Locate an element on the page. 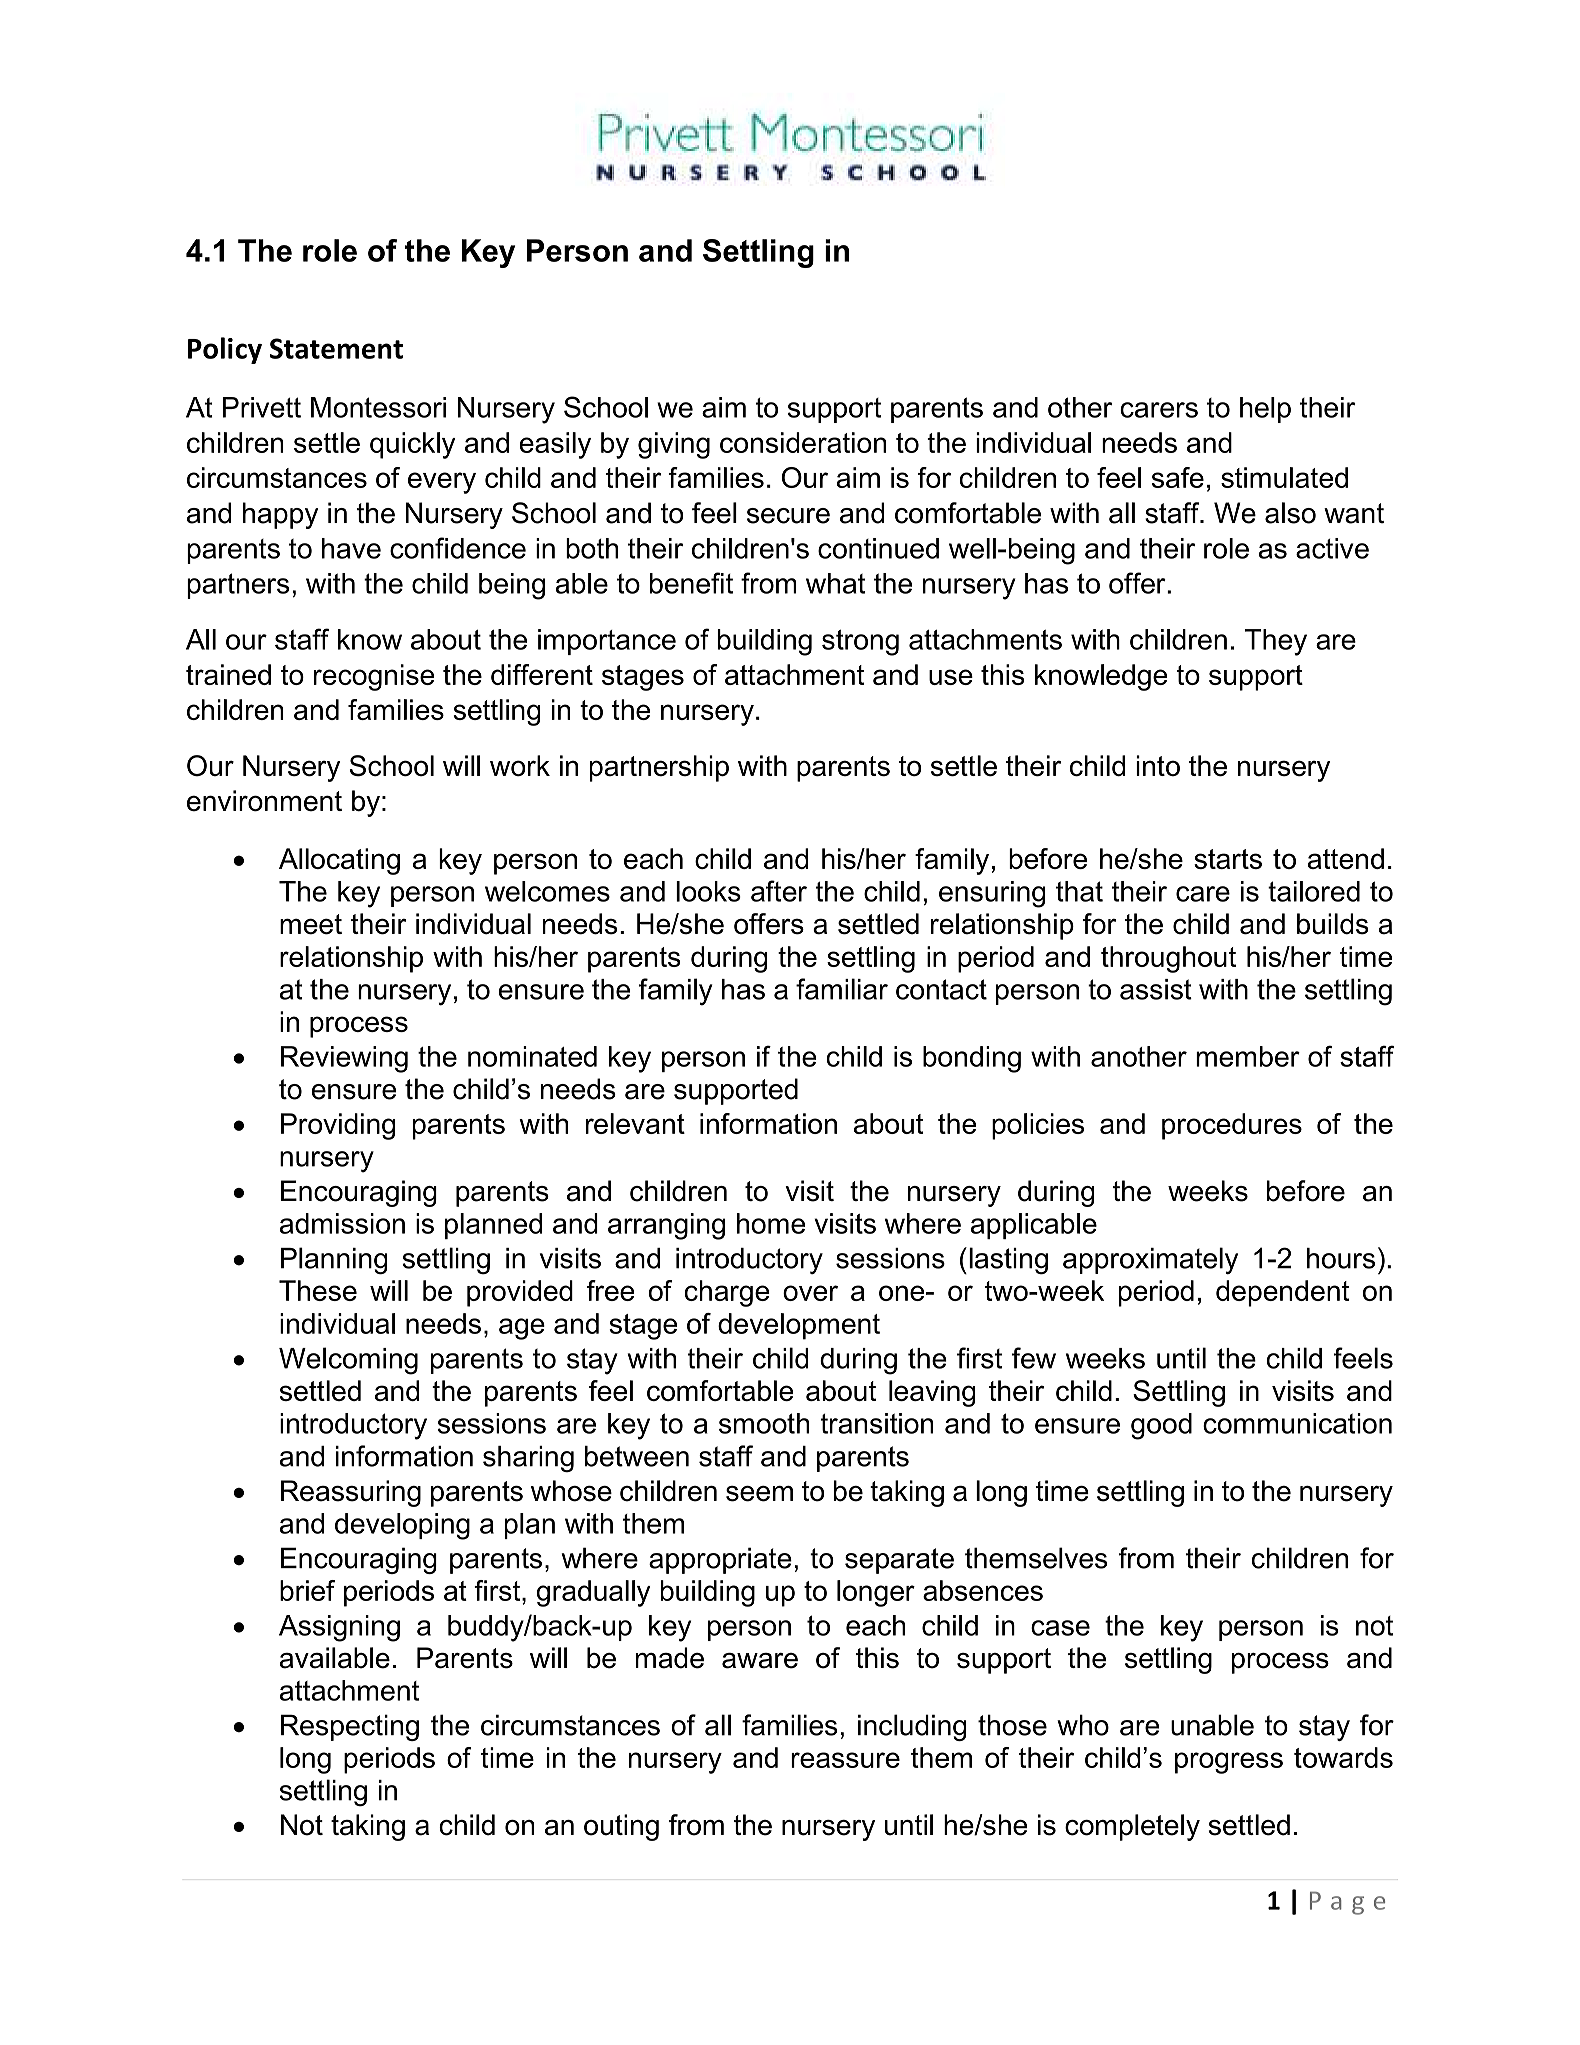 Image resolution: width=1580 pixels, height=2045 pixels. Reviewing is located at coordinates (344, 1059).
